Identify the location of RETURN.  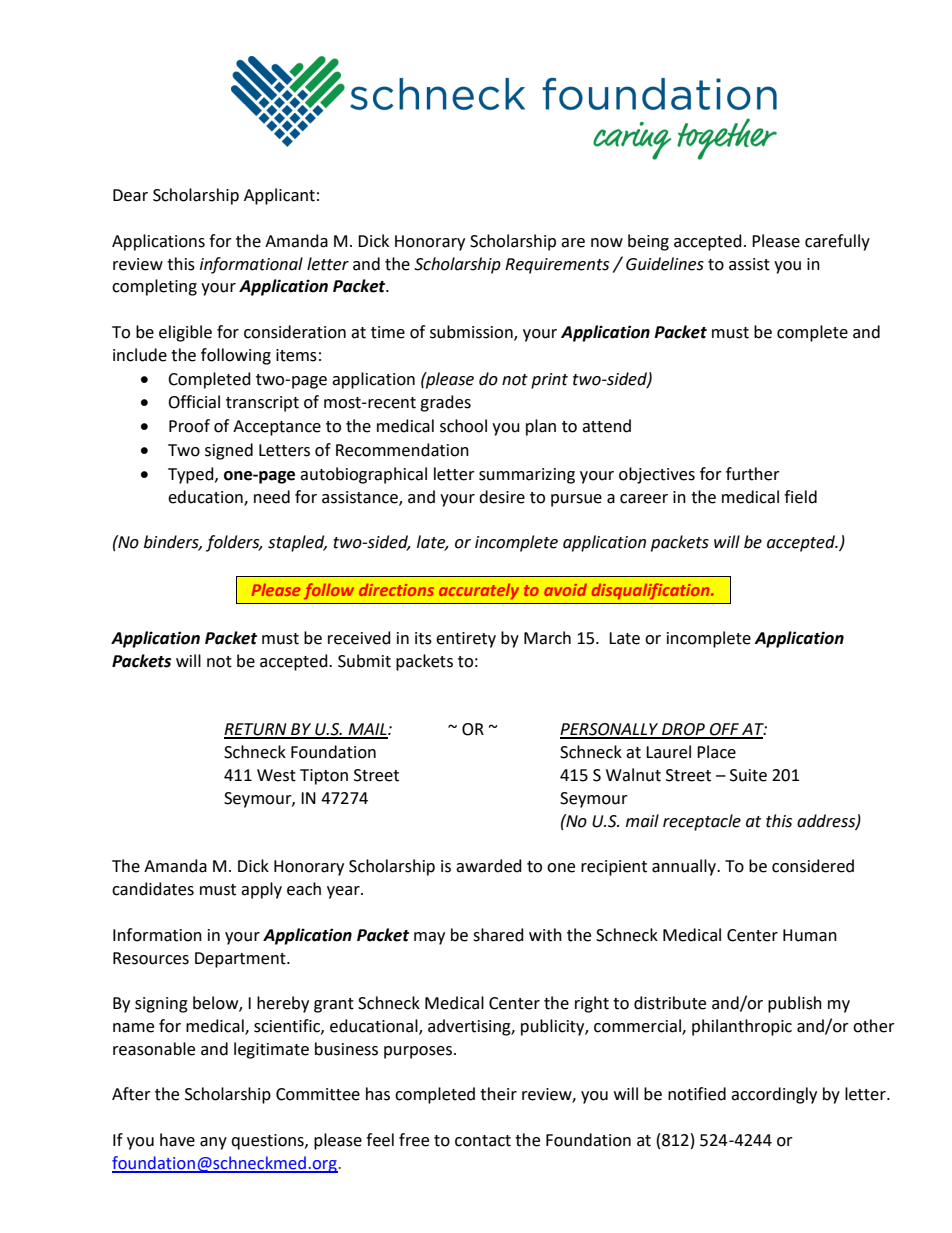
(256, 730).
